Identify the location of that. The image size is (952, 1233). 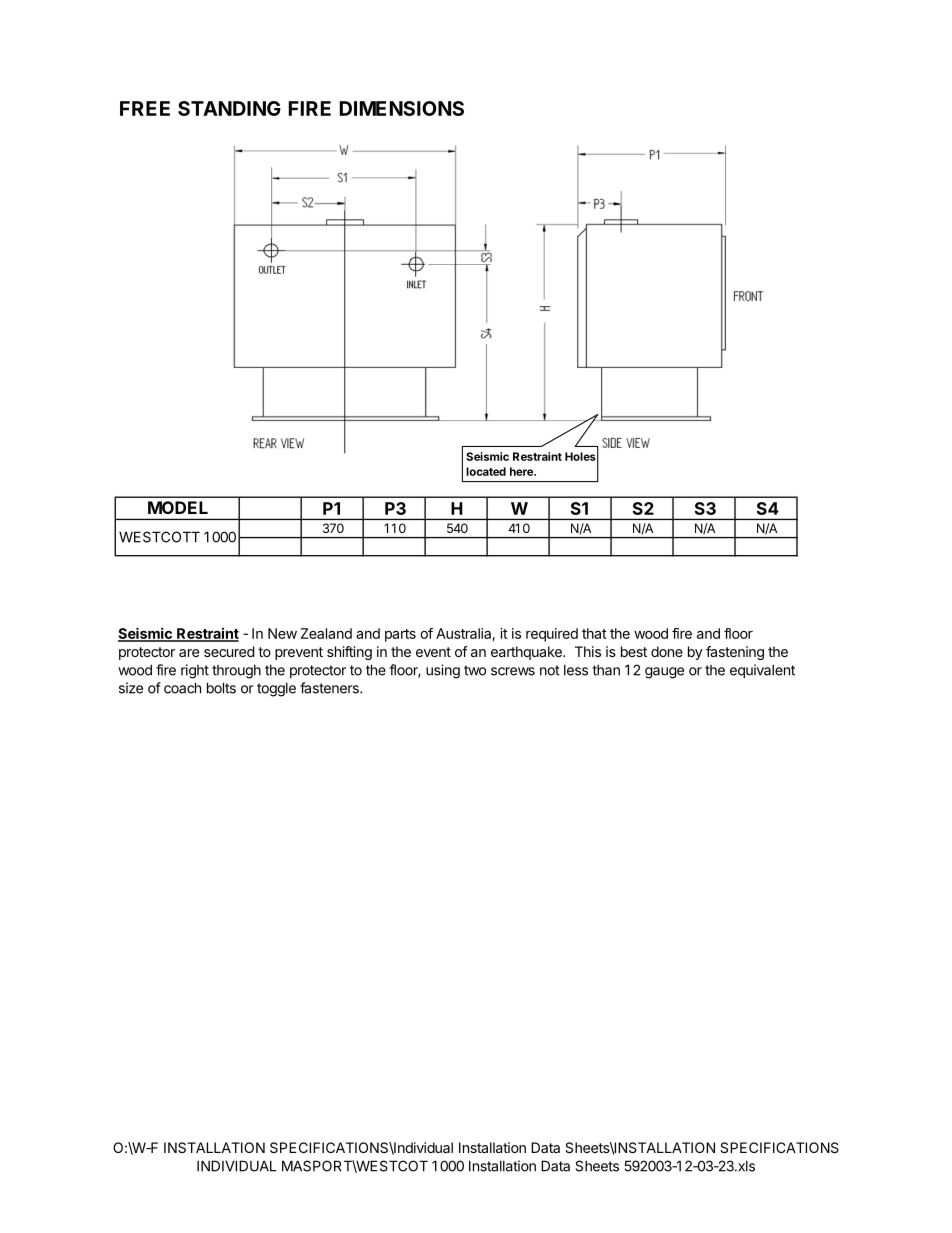
(594, 633).
